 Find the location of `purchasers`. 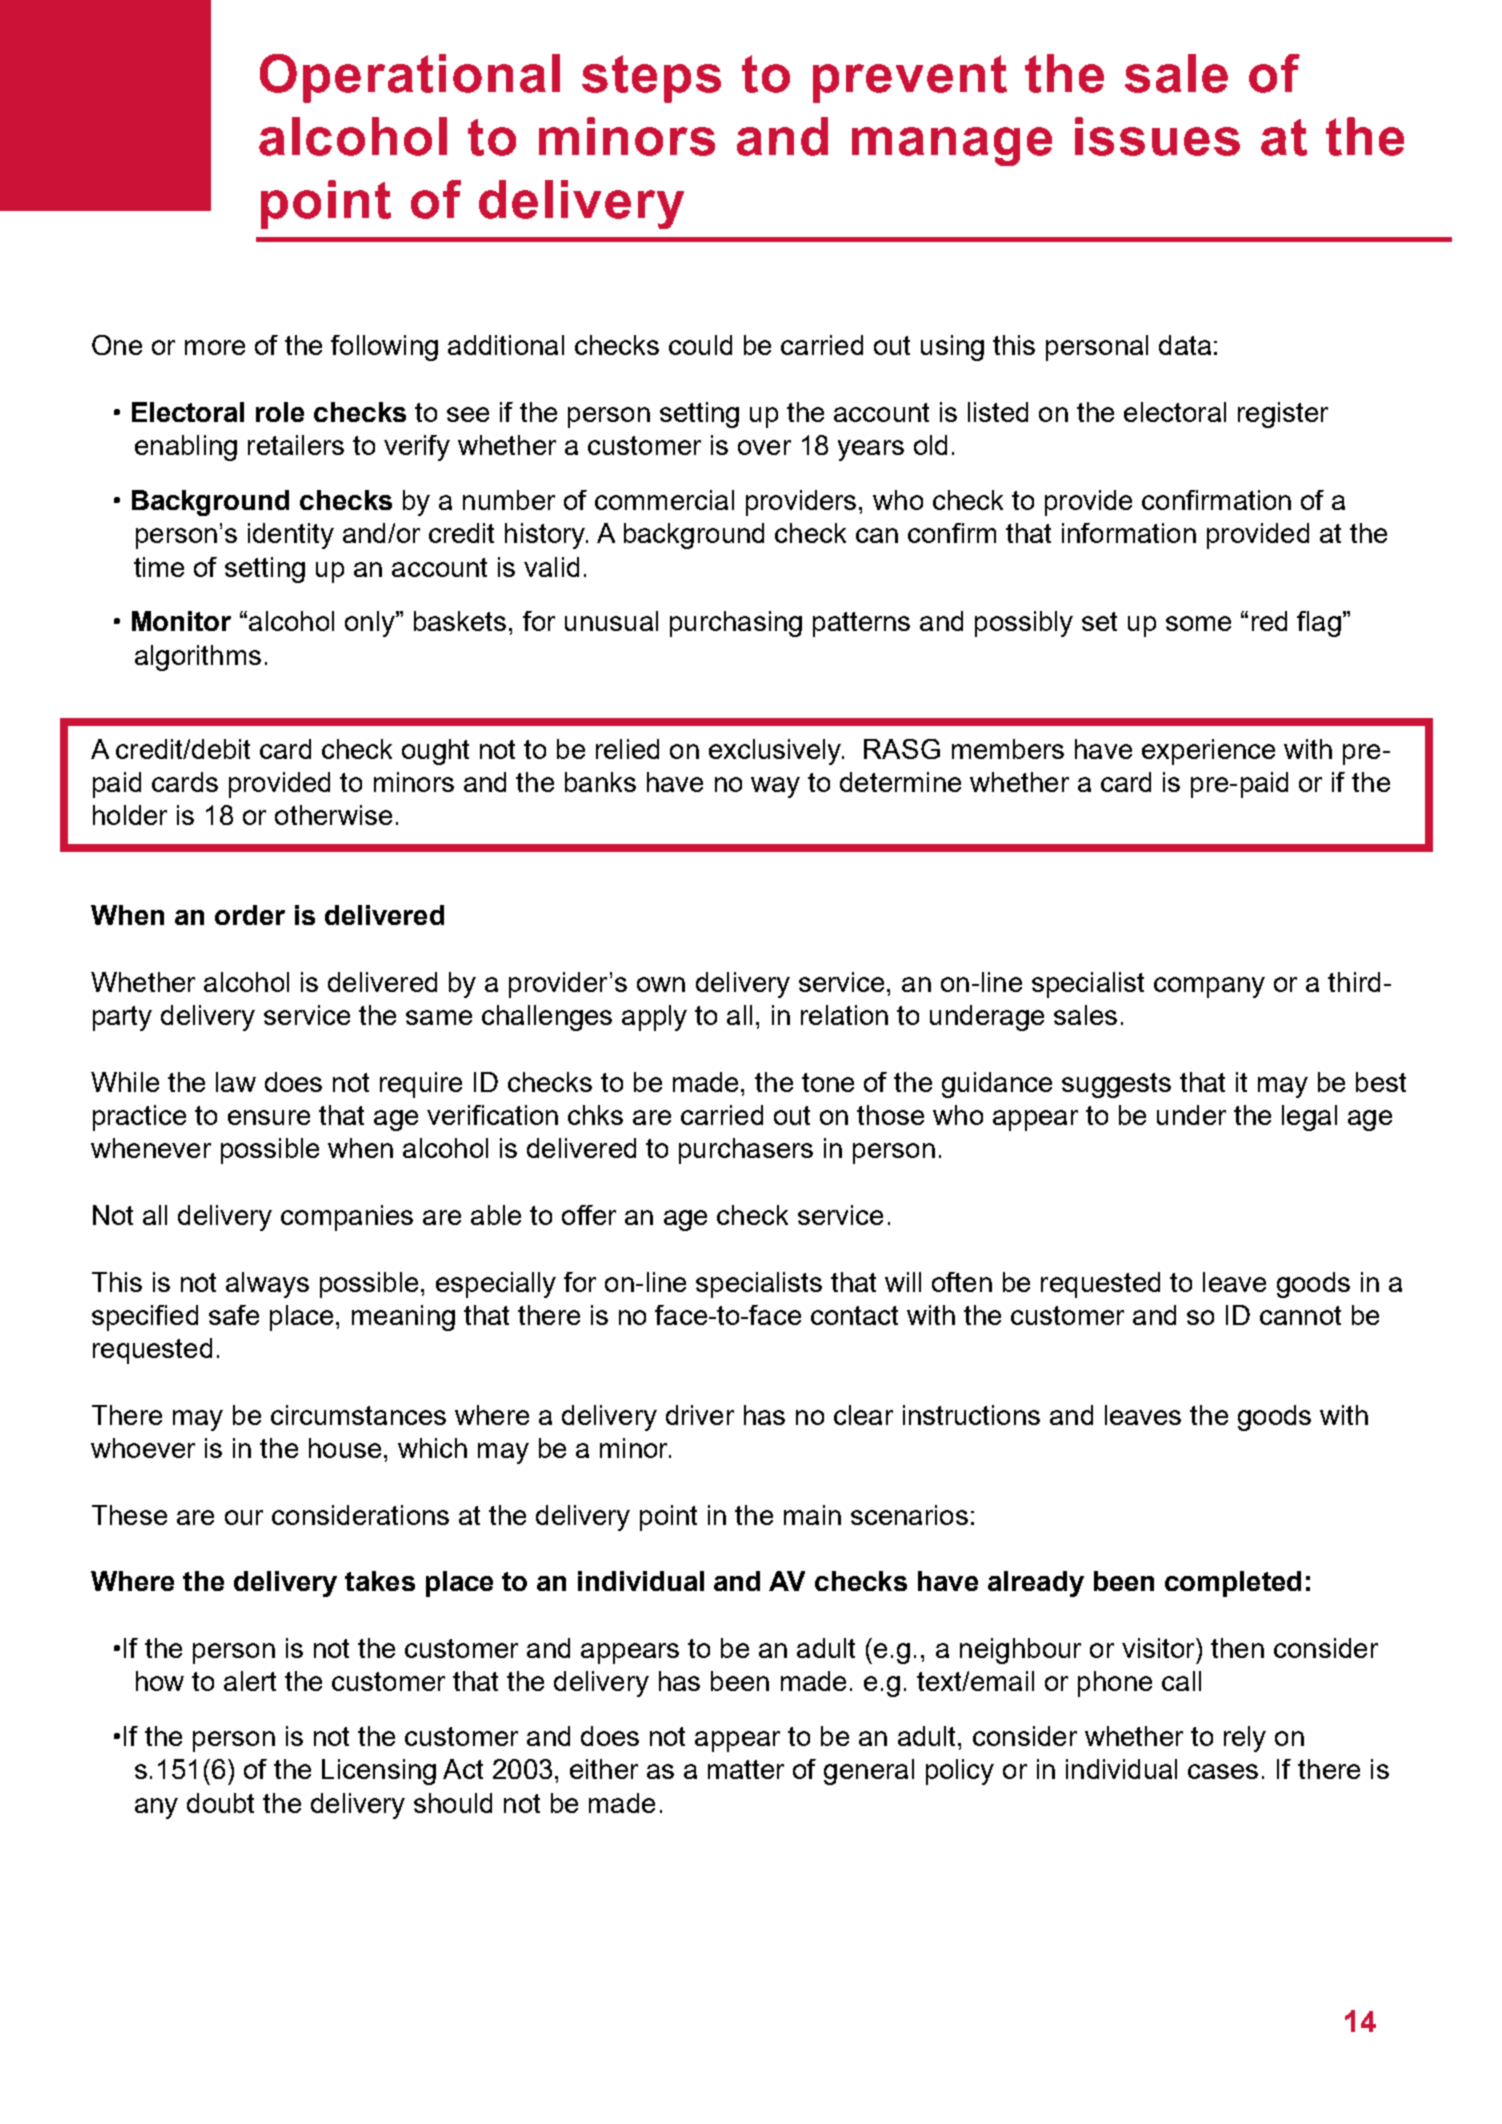

purchasers is located at coordinates (746, 1151).
